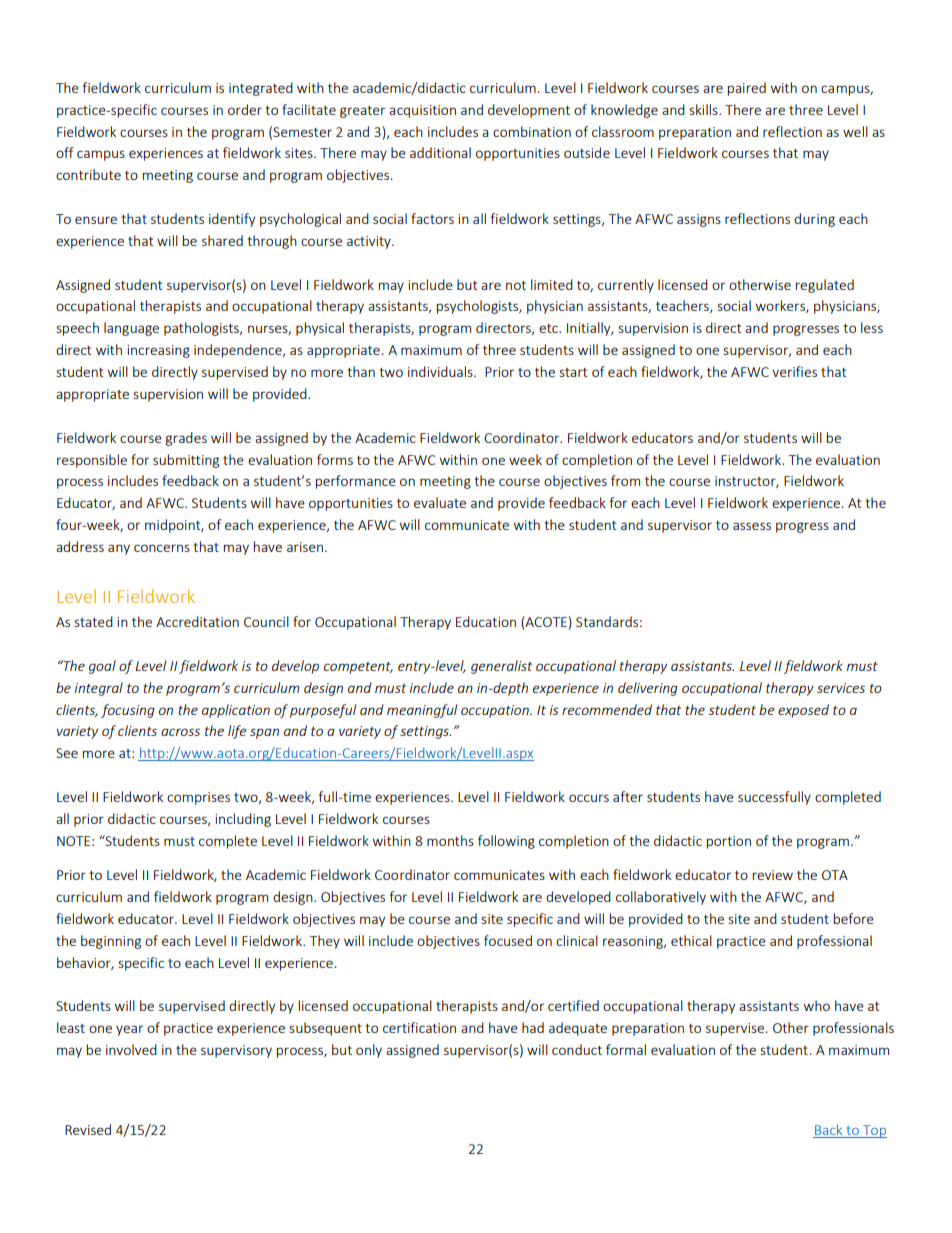 The width and height of the document is (952, 1233). Describe the element at coordinates (197, 621) in the document. I see `Accreditation` at that location.
